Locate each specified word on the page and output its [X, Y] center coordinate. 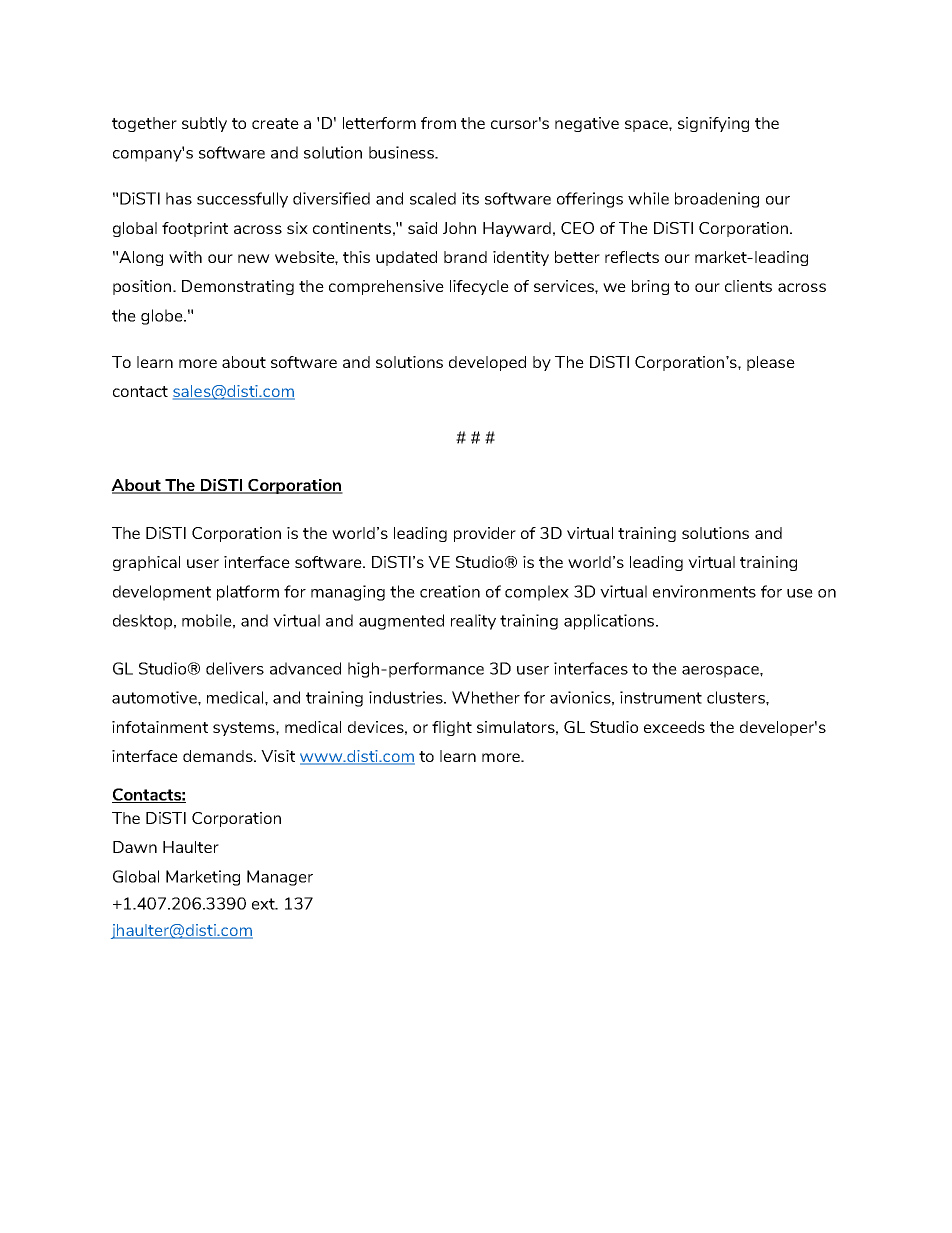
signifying [713, 124]
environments [704, 591]
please [771, 363]
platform [248, 593]
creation [450, 591]
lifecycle [479, 287]
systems [245, 729]
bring [650, 287]
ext [264, 904]
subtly [204, 124]
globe [163, 317]
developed [487, 363]
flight [452, 728]
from [438, 123]
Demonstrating [238, 287]
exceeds [674, 727]
